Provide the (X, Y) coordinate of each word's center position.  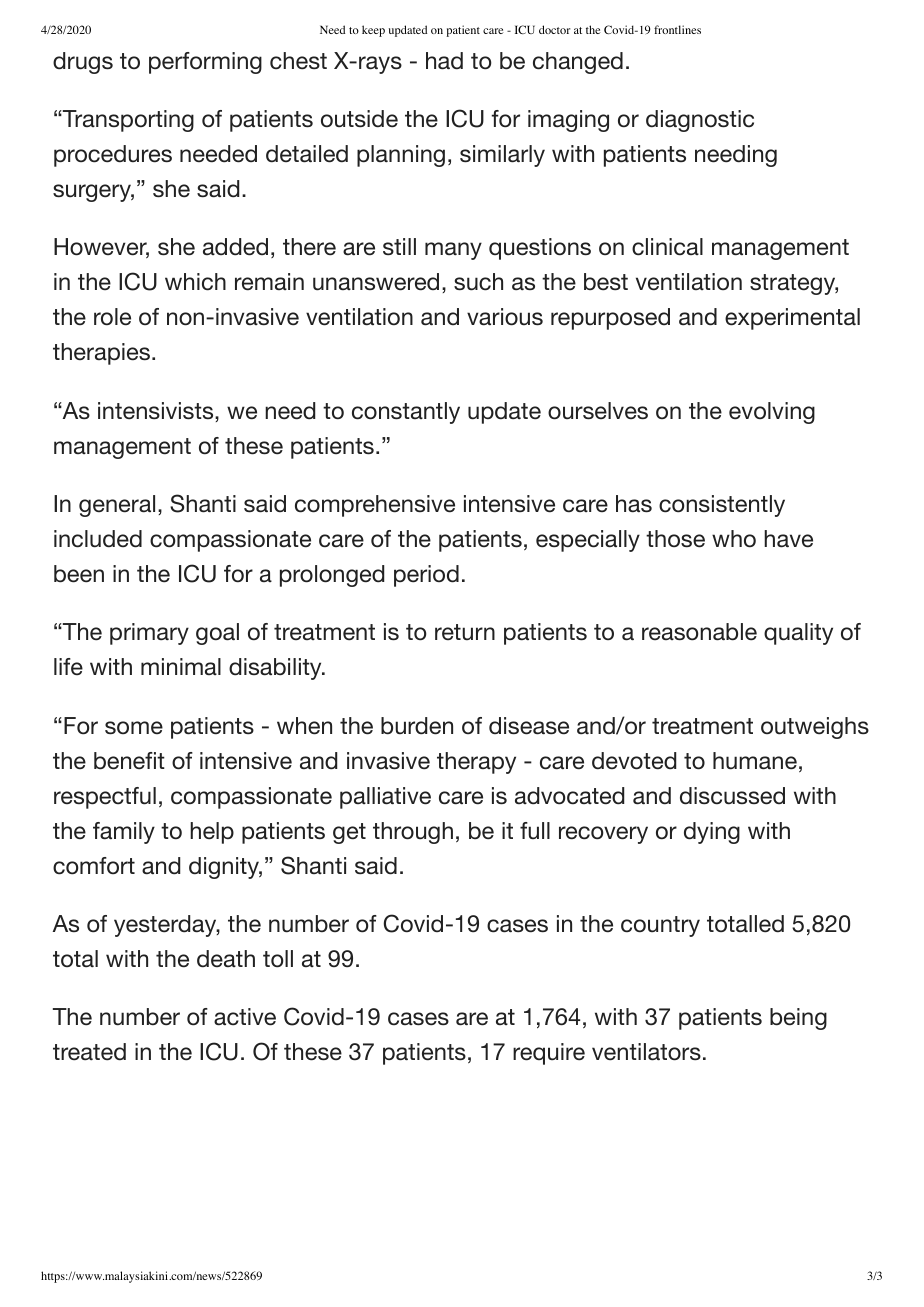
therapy (476, 763)
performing (205, 63)
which (195, 282)
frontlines (677, 29)
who (734, 539)
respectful (105, 798)
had (444, 61)
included (98, 539)
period (426, 576)
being (798, 1019)
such (478, 282)
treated (89, 1052)
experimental (792, 319)
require (549, 1054)
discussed (732, 796)
